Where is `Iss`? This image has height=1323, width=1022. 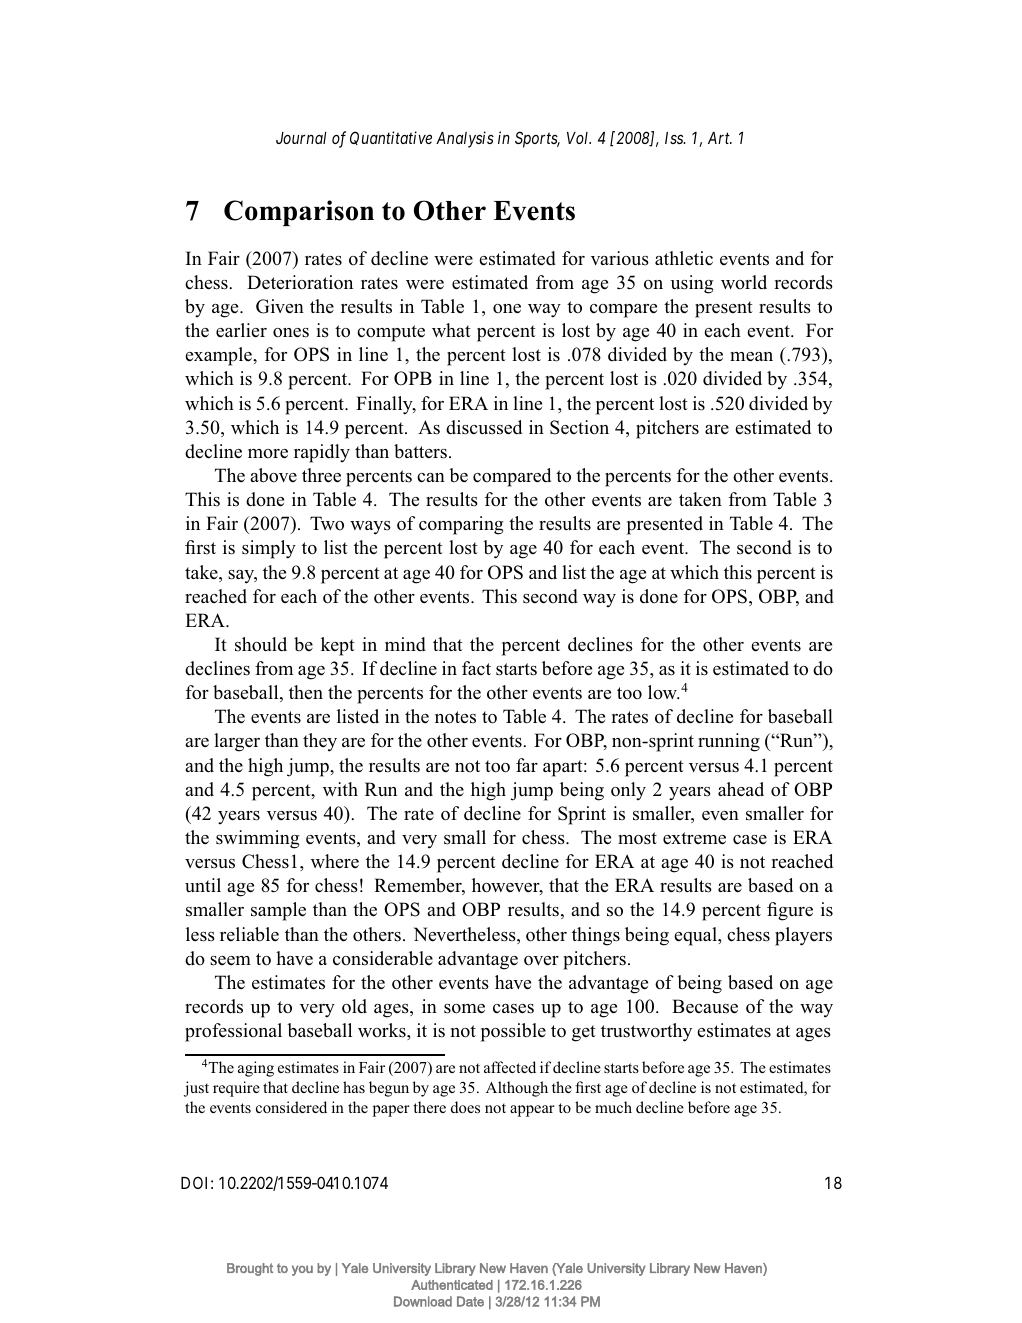 Iss is located at coordinates (675, 138).
